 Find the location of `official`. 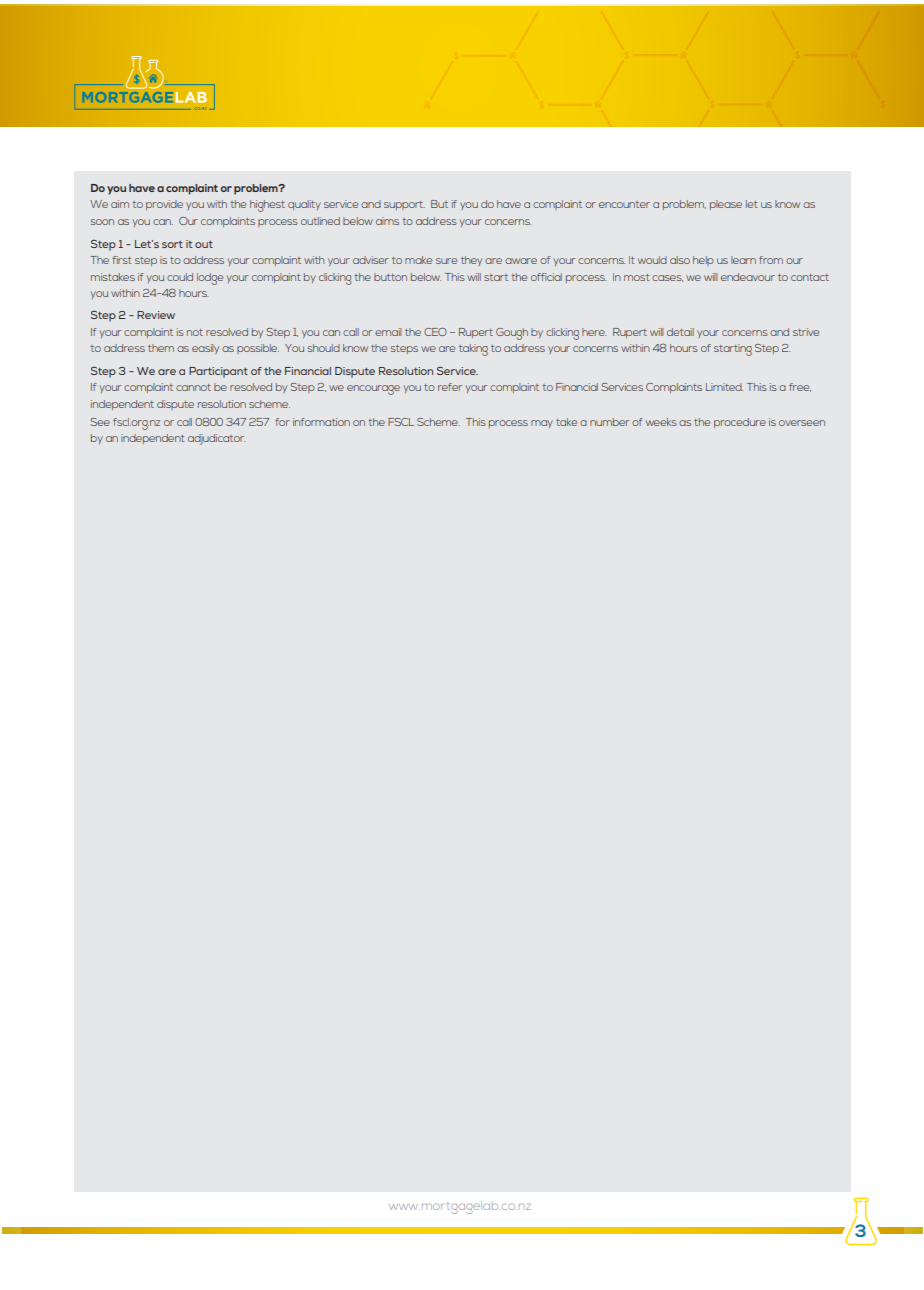

official is located at coordinates (546, 277).
